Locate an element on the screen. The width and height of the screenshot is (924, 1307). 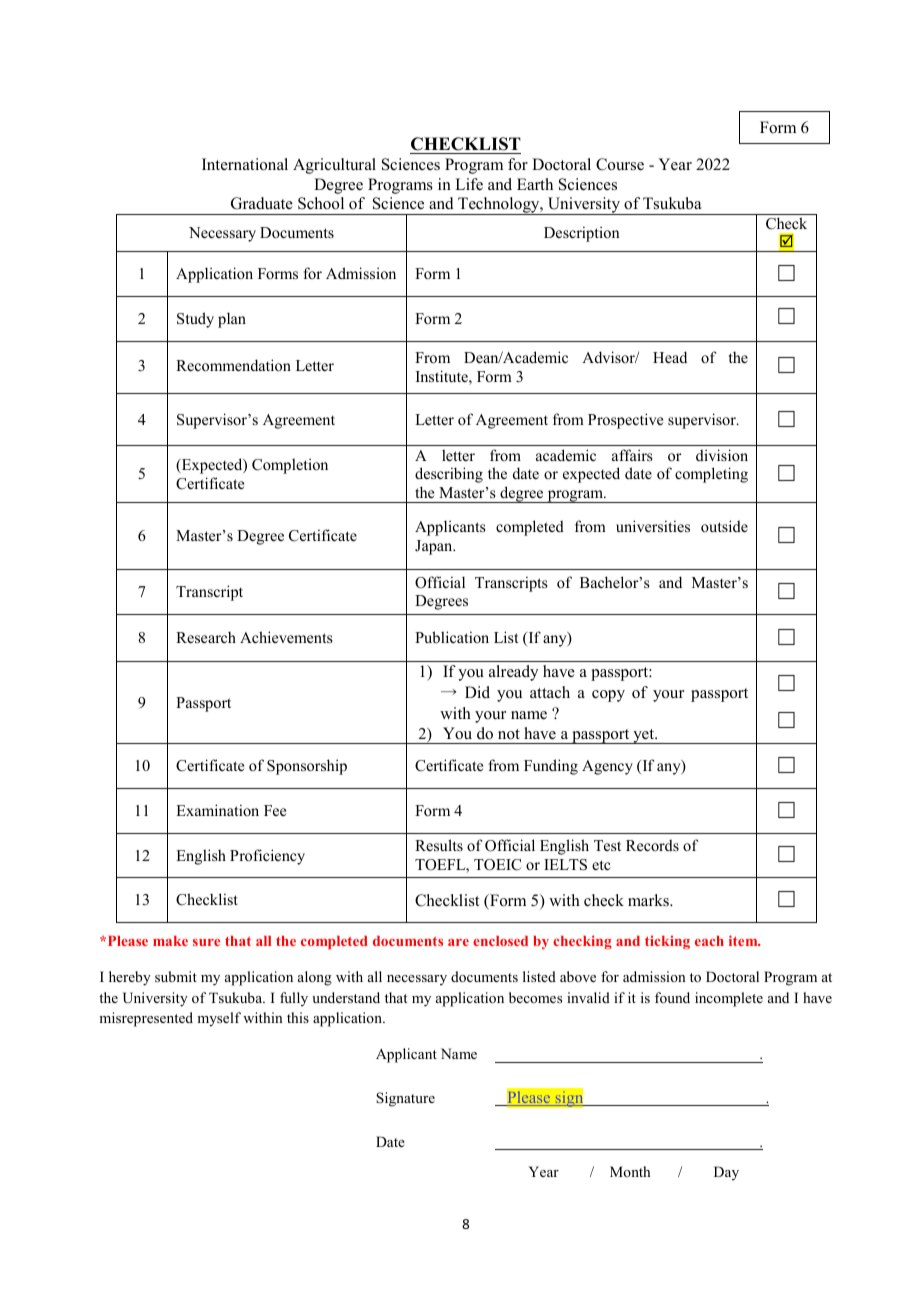
Day is located at coordinates (726, 1173).
